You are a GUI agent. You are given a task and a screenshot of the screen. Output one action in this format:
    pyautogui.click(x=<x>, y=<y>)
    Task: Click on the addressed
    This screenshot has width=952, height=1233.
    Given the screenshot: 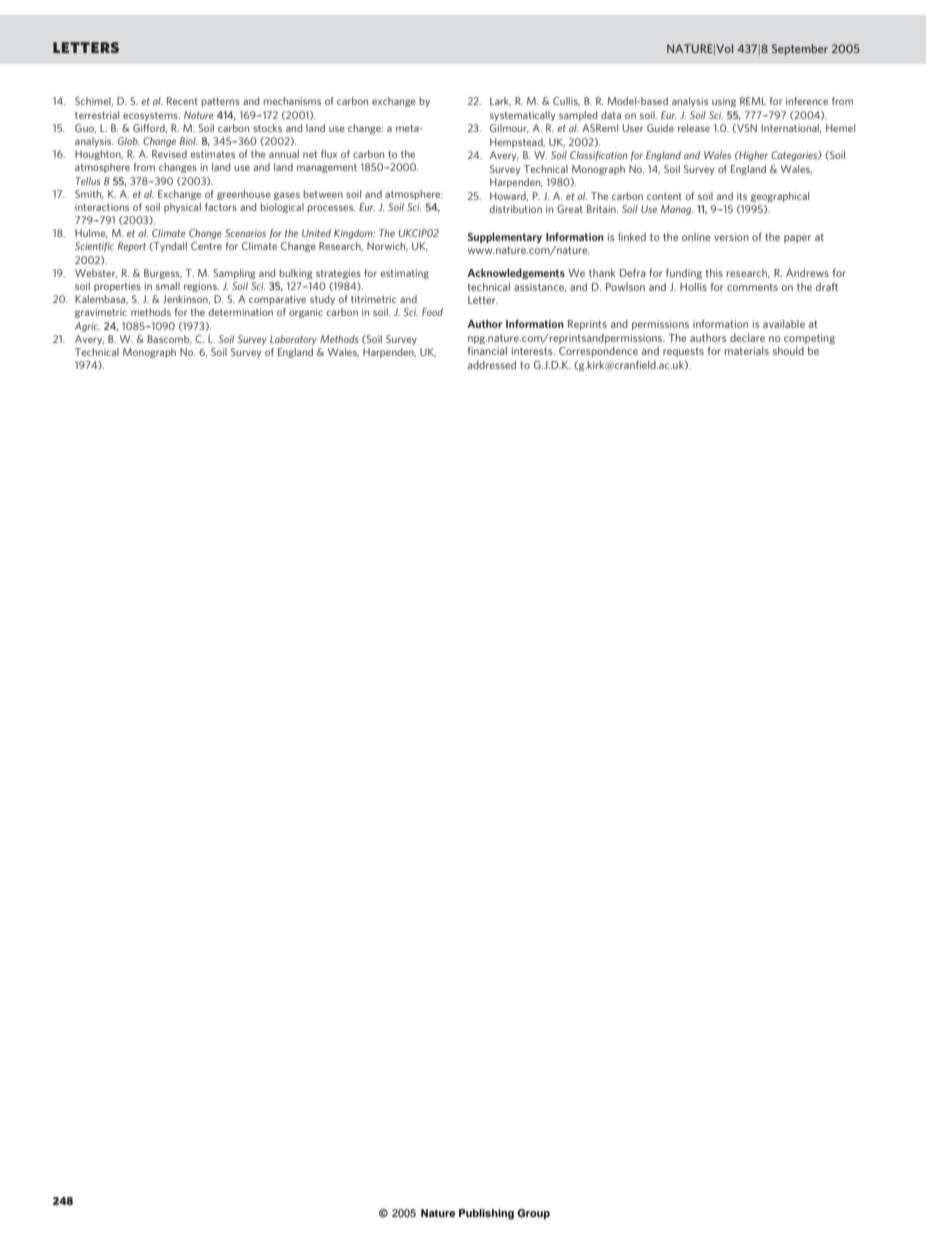 What is the action you would take?
    pyautogui.click(x=492, y=365)
